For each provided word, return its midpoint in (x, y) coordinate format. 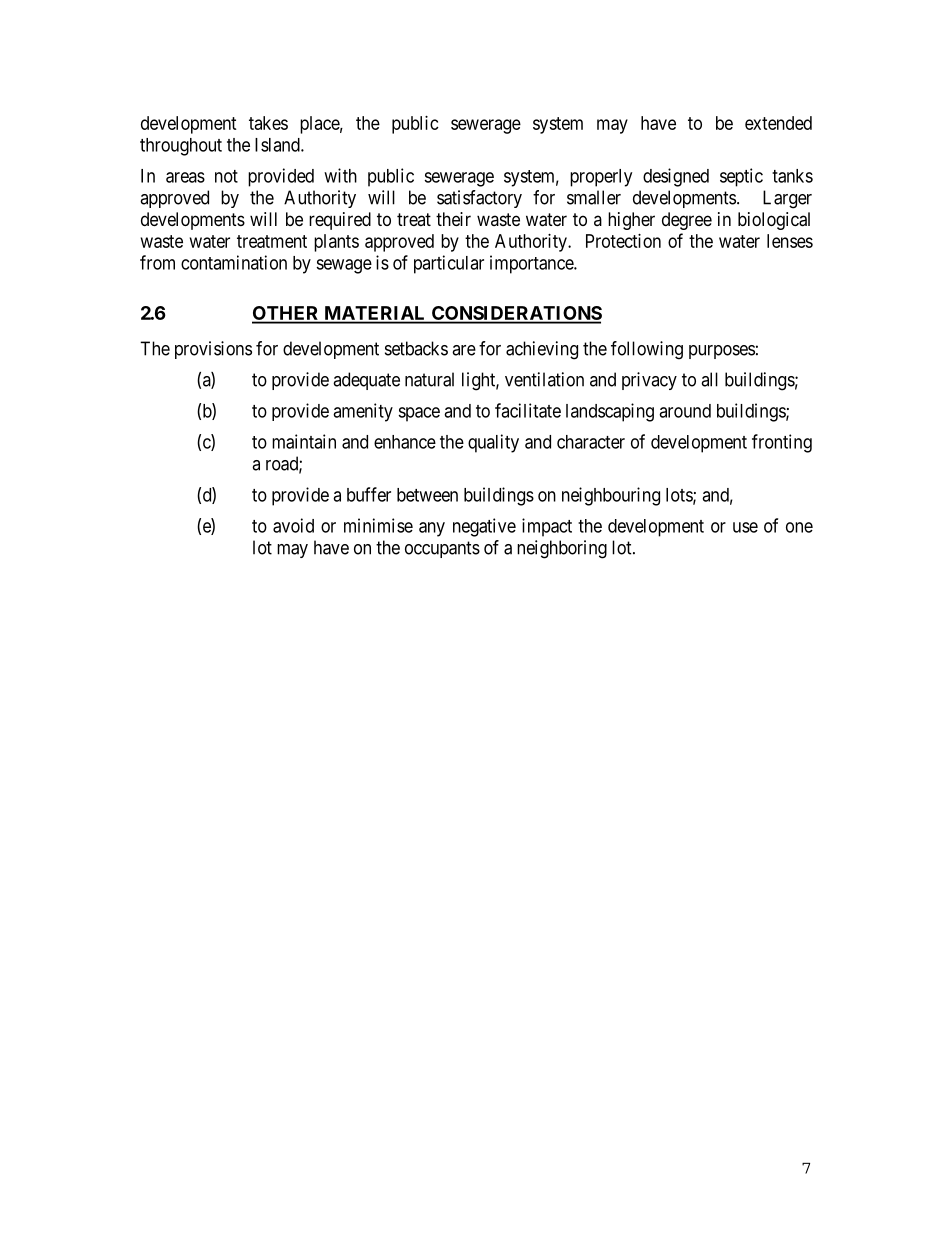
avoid (293, 525)
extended (778, 123)
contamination (234, 262)
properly (601, 178)
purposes (722, 352)
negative (484, 527)
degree (687, 221)
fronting (782, 443)
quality (493, 443)
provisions (213, 350)
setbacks (416, 348)
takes (268, 123)
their (453, 219)
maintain (304, 441)
